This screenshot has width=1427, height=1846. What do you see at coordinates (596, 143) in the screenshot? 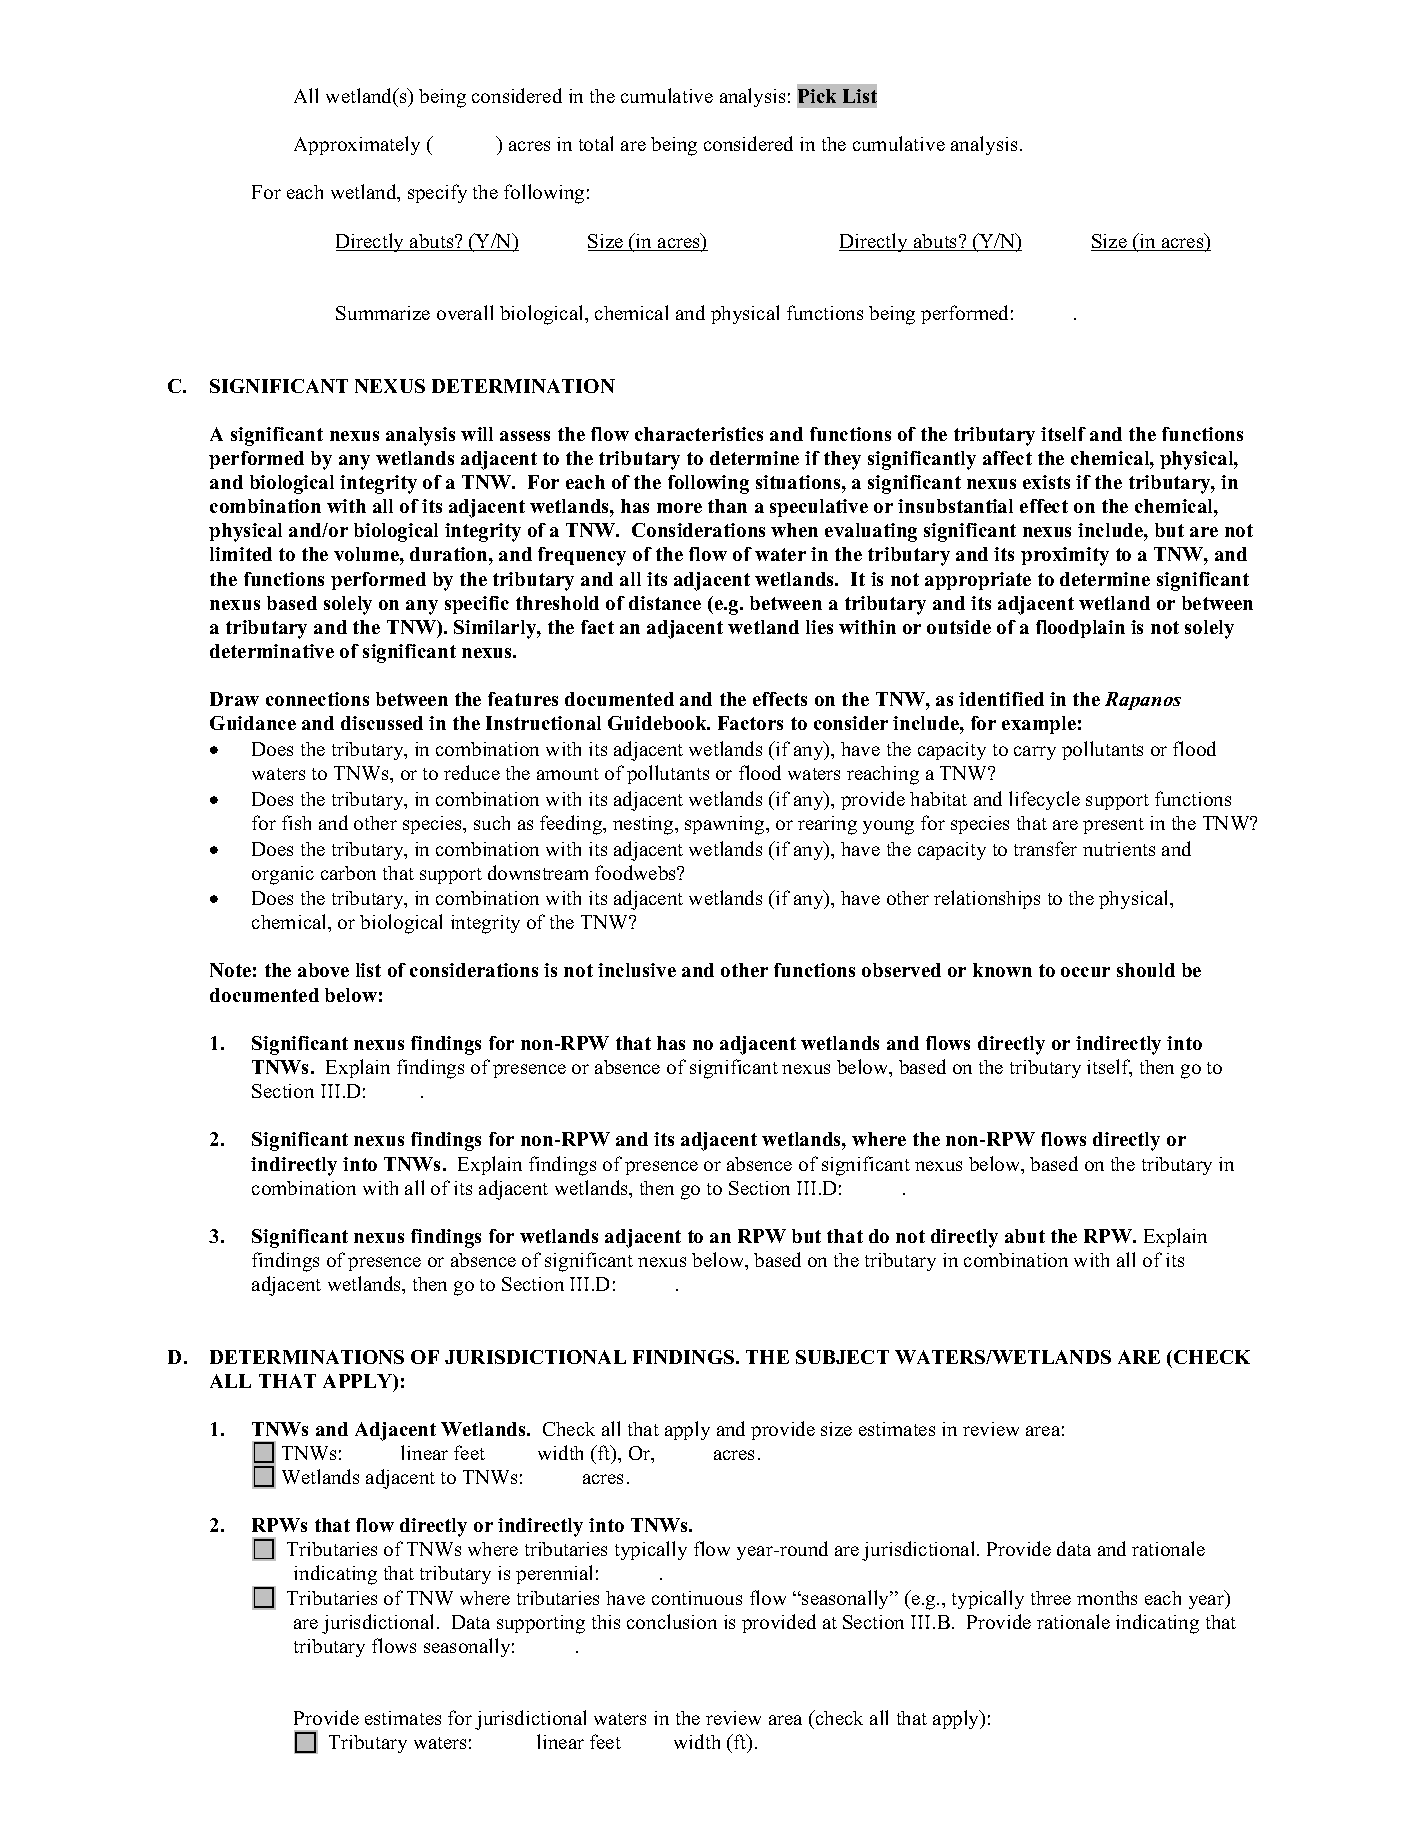
I see `total` at bounding box center [596, 143].
